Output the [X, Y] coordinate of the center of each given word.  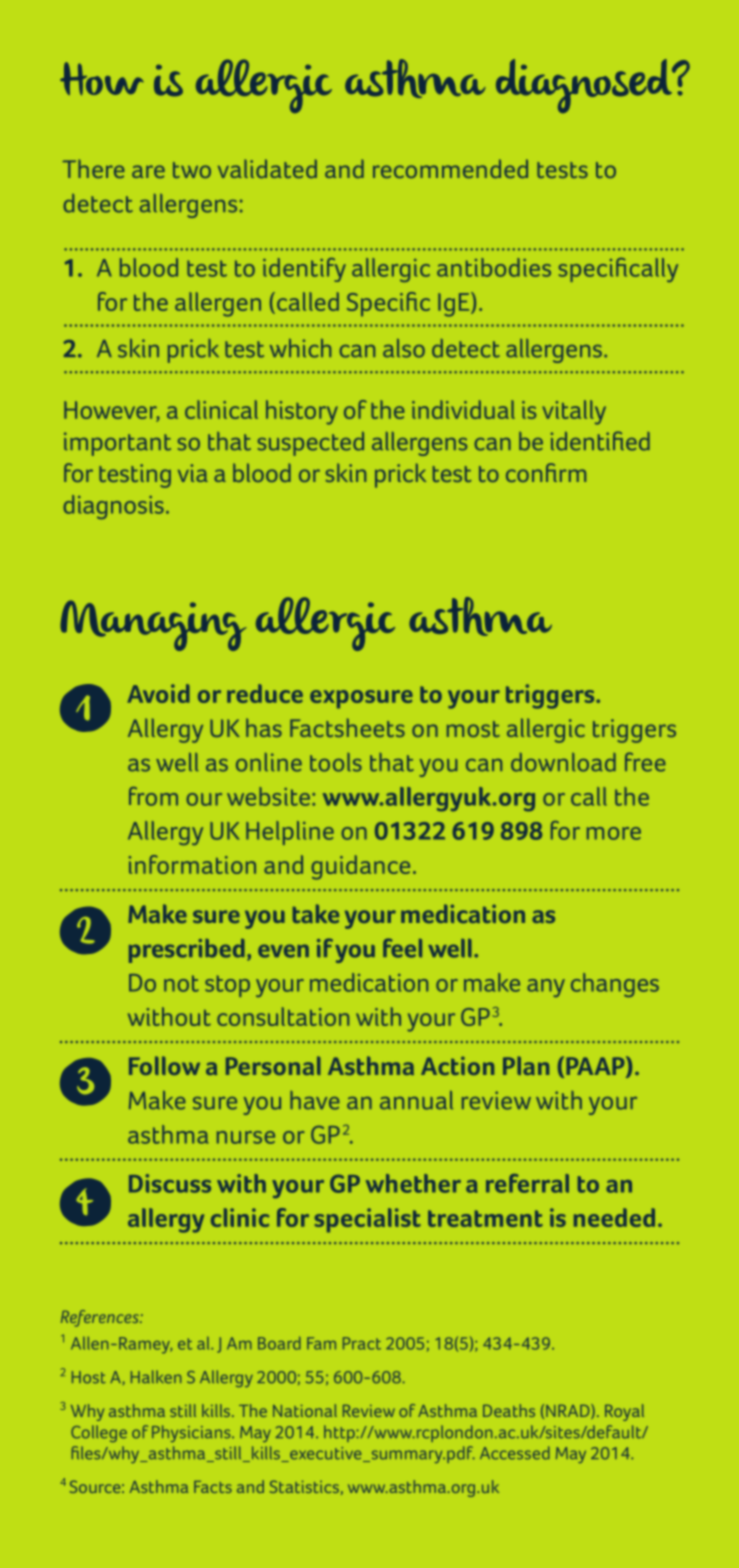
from [153, 796]
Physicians [192, 1433]
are [148, 171]
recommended [450, 168]
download [563, 762]
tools [336, 762]
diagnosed [585, 86]
